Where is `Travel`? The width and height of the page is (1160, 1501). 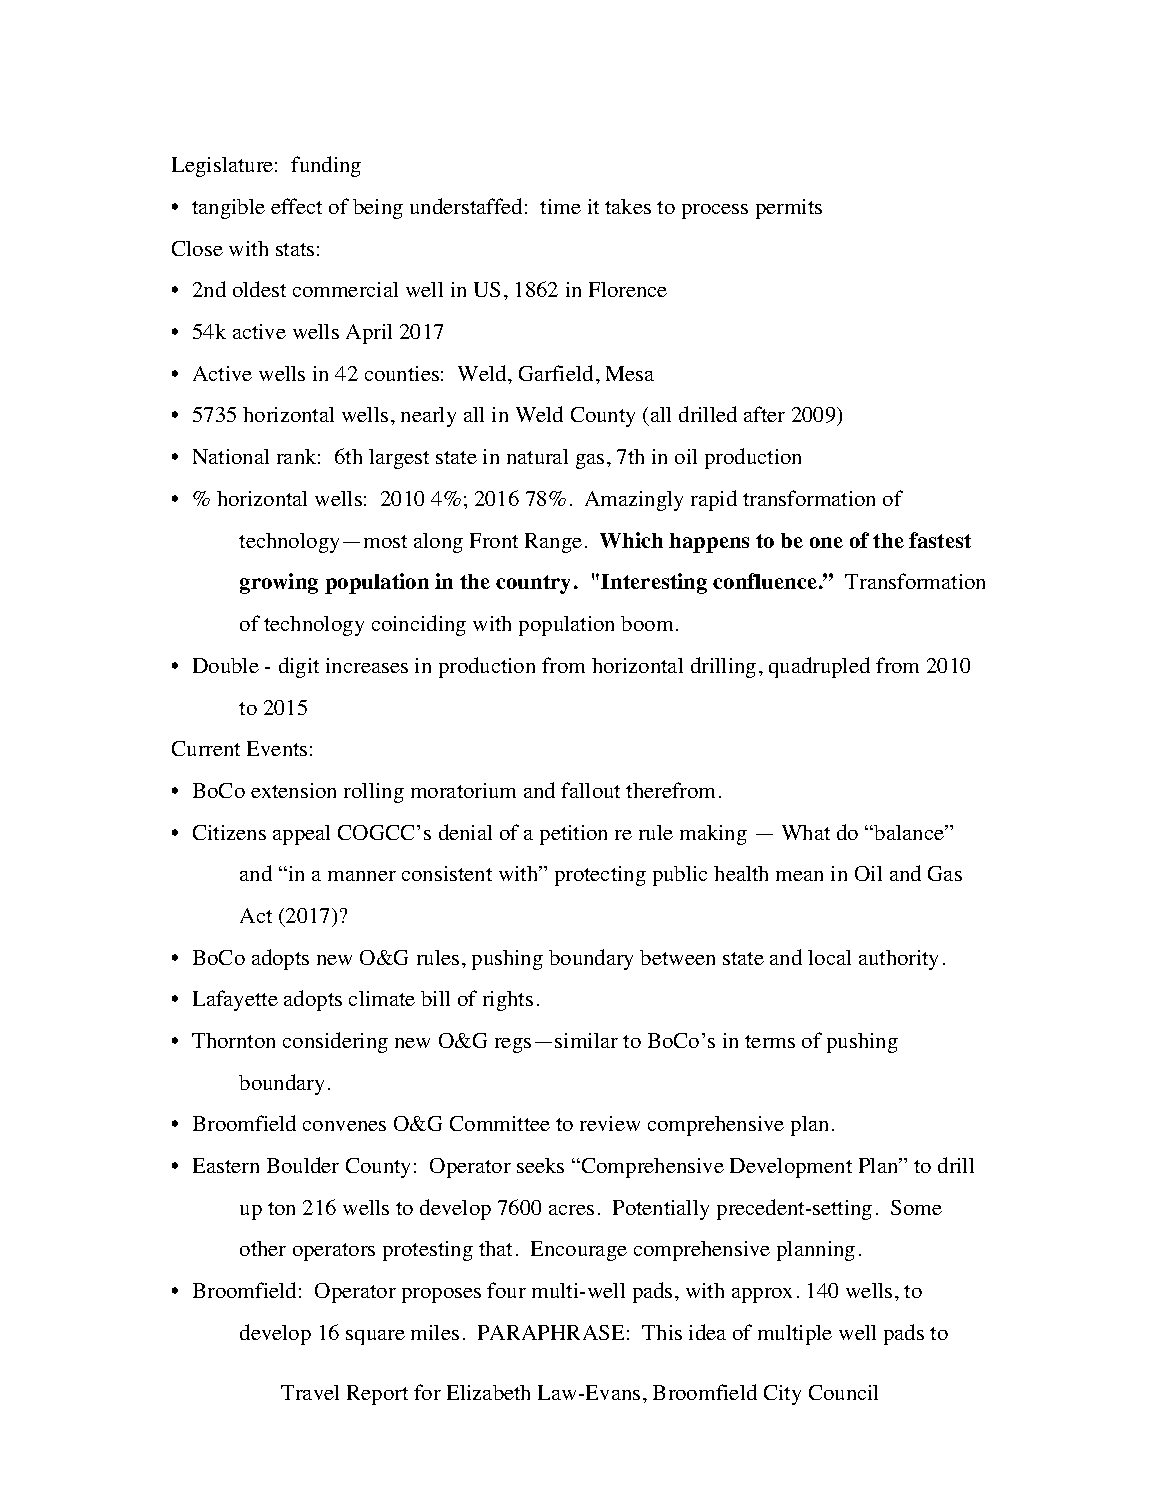 Travel is located at coordinates (310, 1392).
